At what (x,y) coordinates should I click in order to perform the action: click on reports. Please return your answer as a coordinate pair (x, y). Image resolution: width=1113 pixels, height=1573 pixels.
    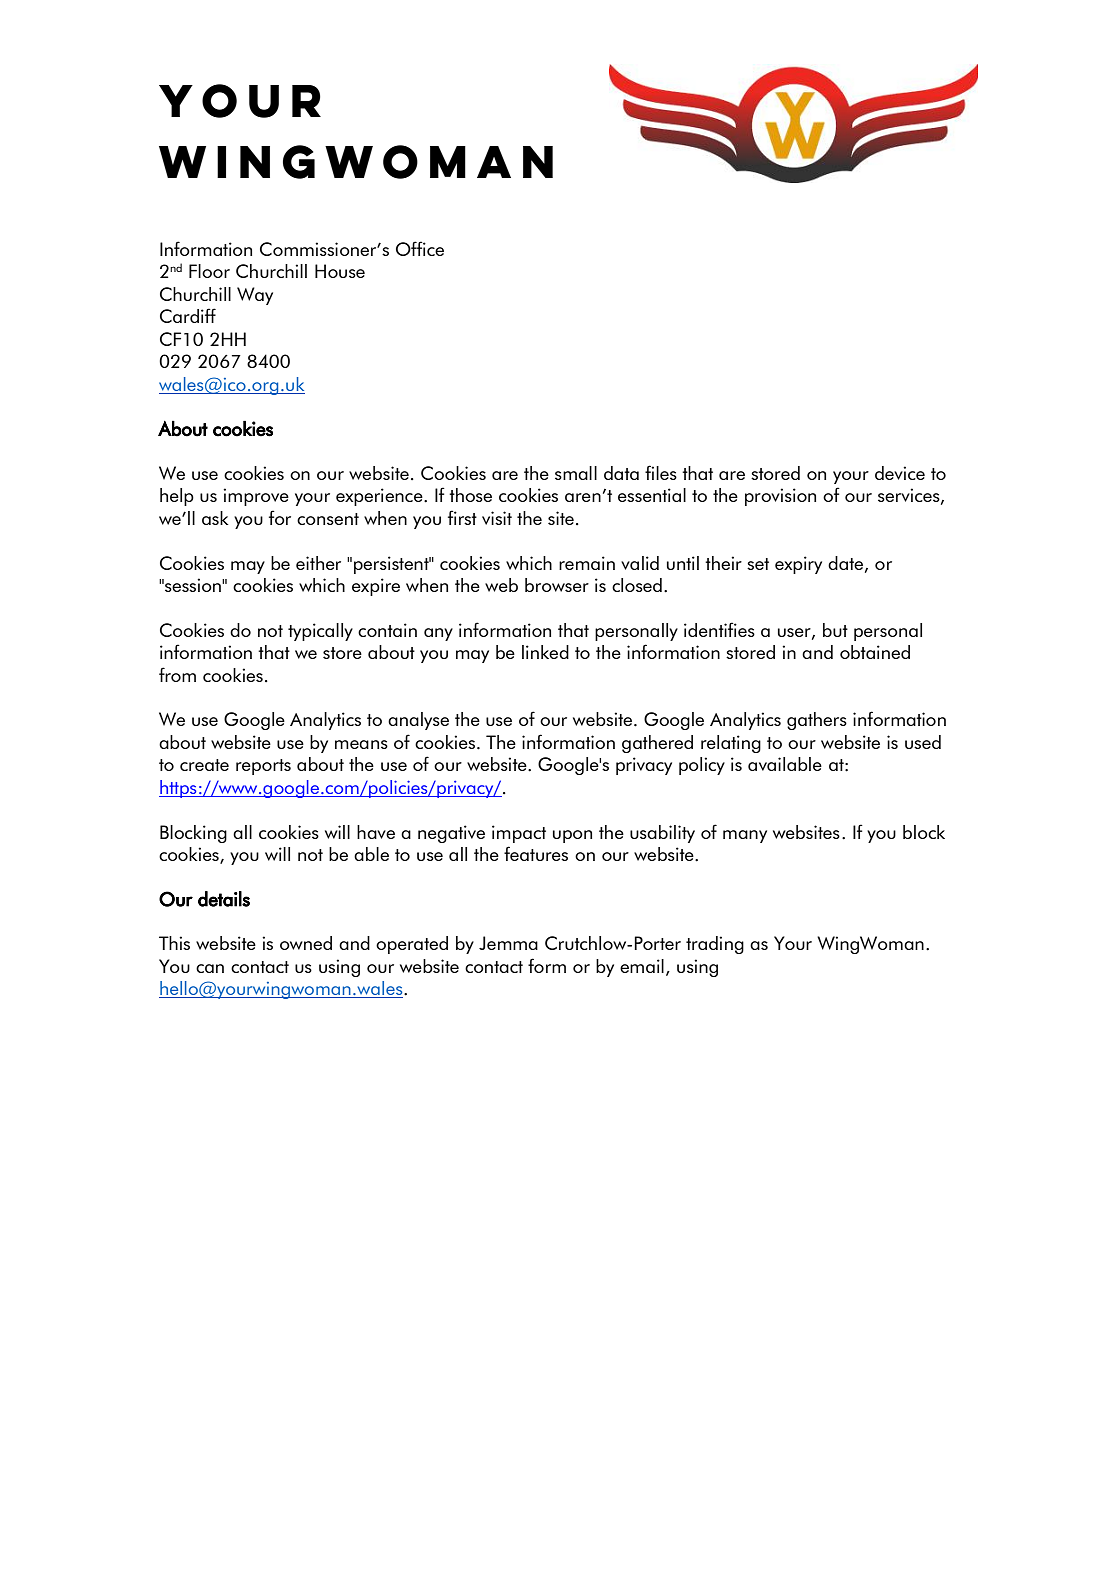
    Looking at the image, I should click on (263, 767).
